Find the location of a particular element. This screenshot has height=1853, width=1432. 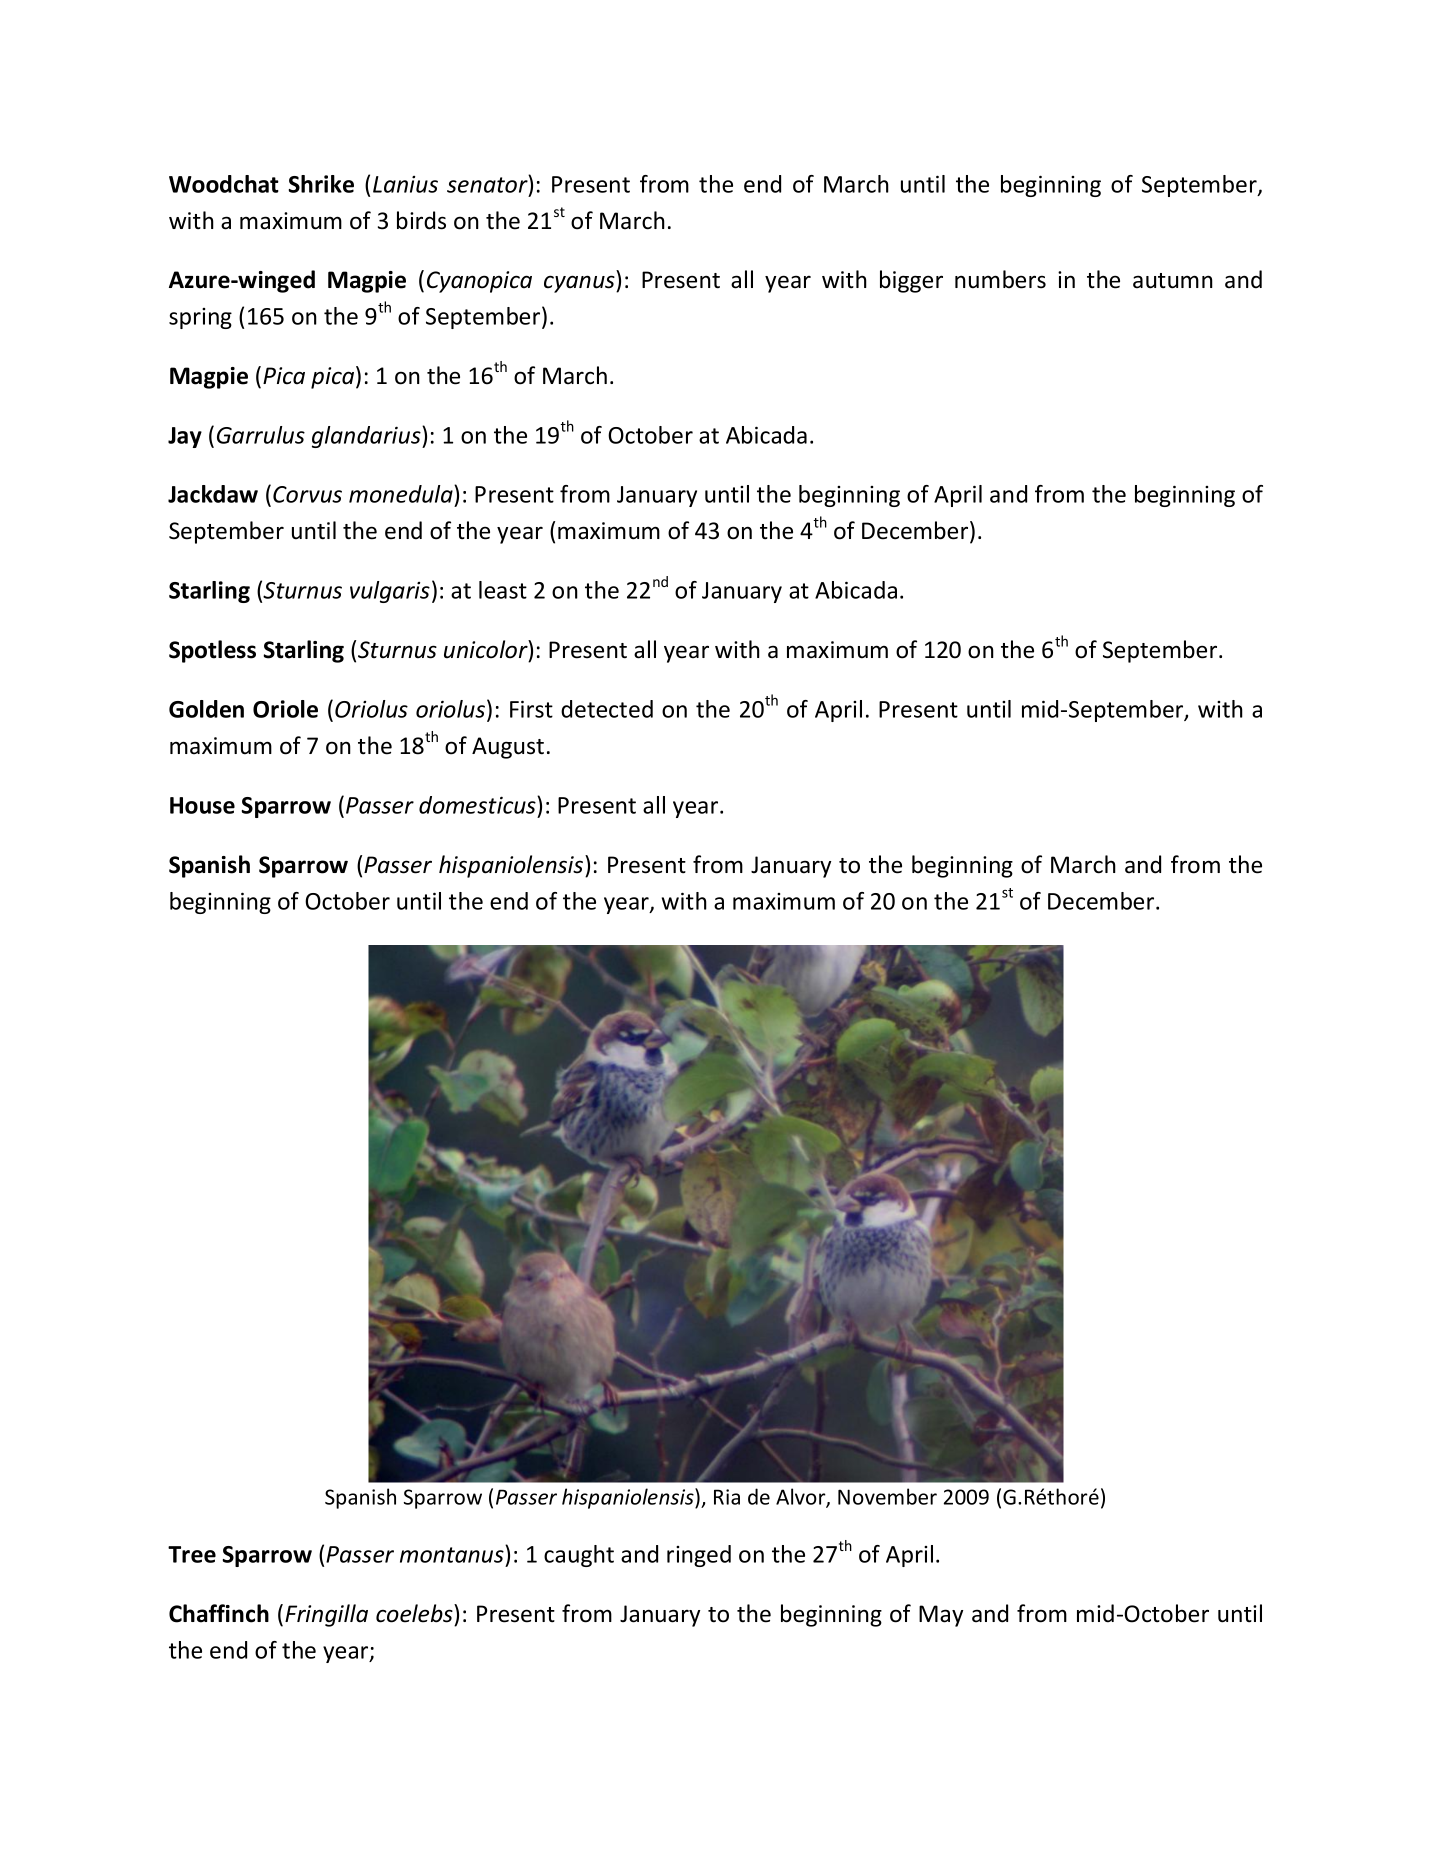

Spotless is located at coordinates (212, 651).
